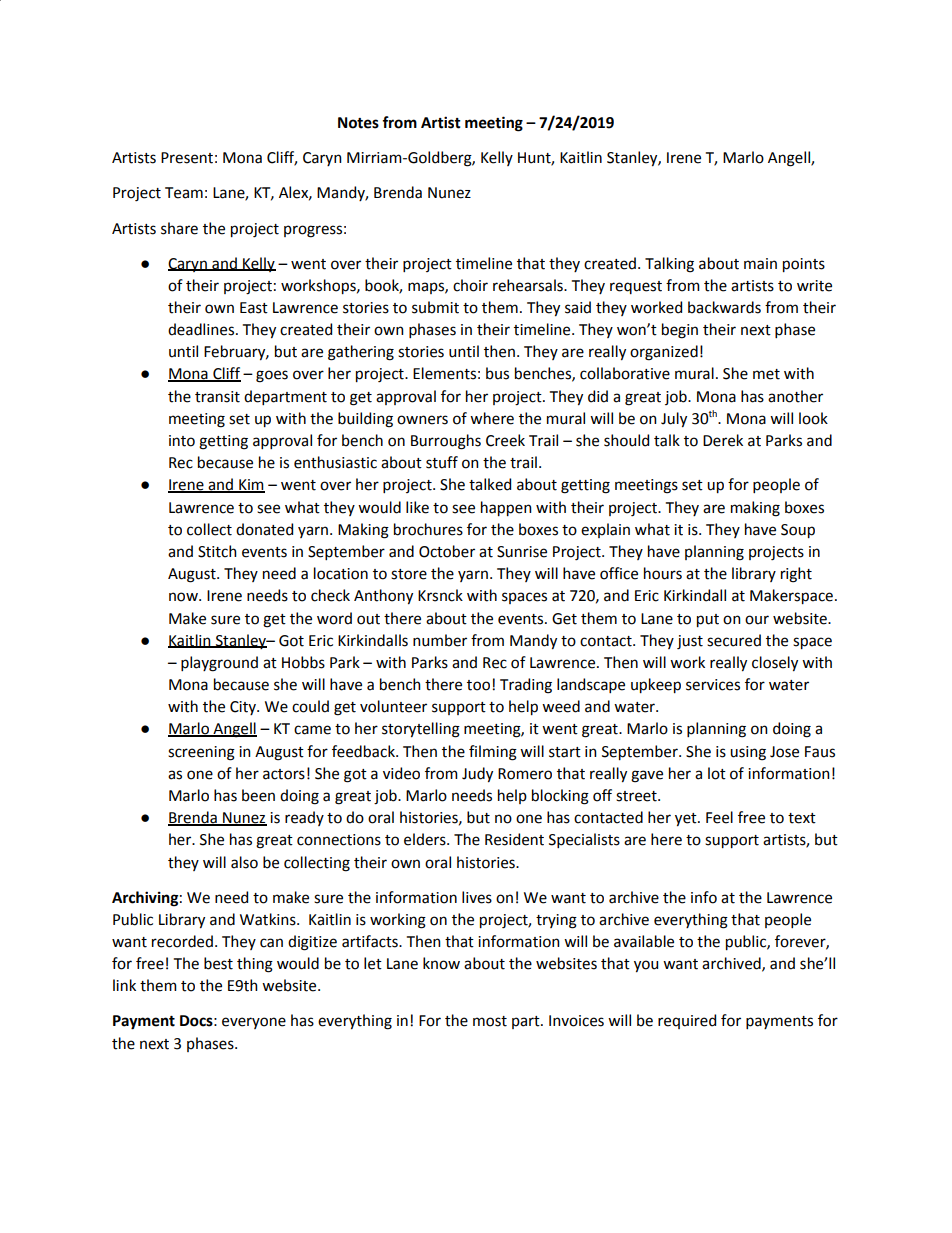 Image resolution: width=952 pixels, height=1233 pixels. What do you see at coordinates (217, 551) in the document?
I see `Stitch` at bounding box center [217, 551].
